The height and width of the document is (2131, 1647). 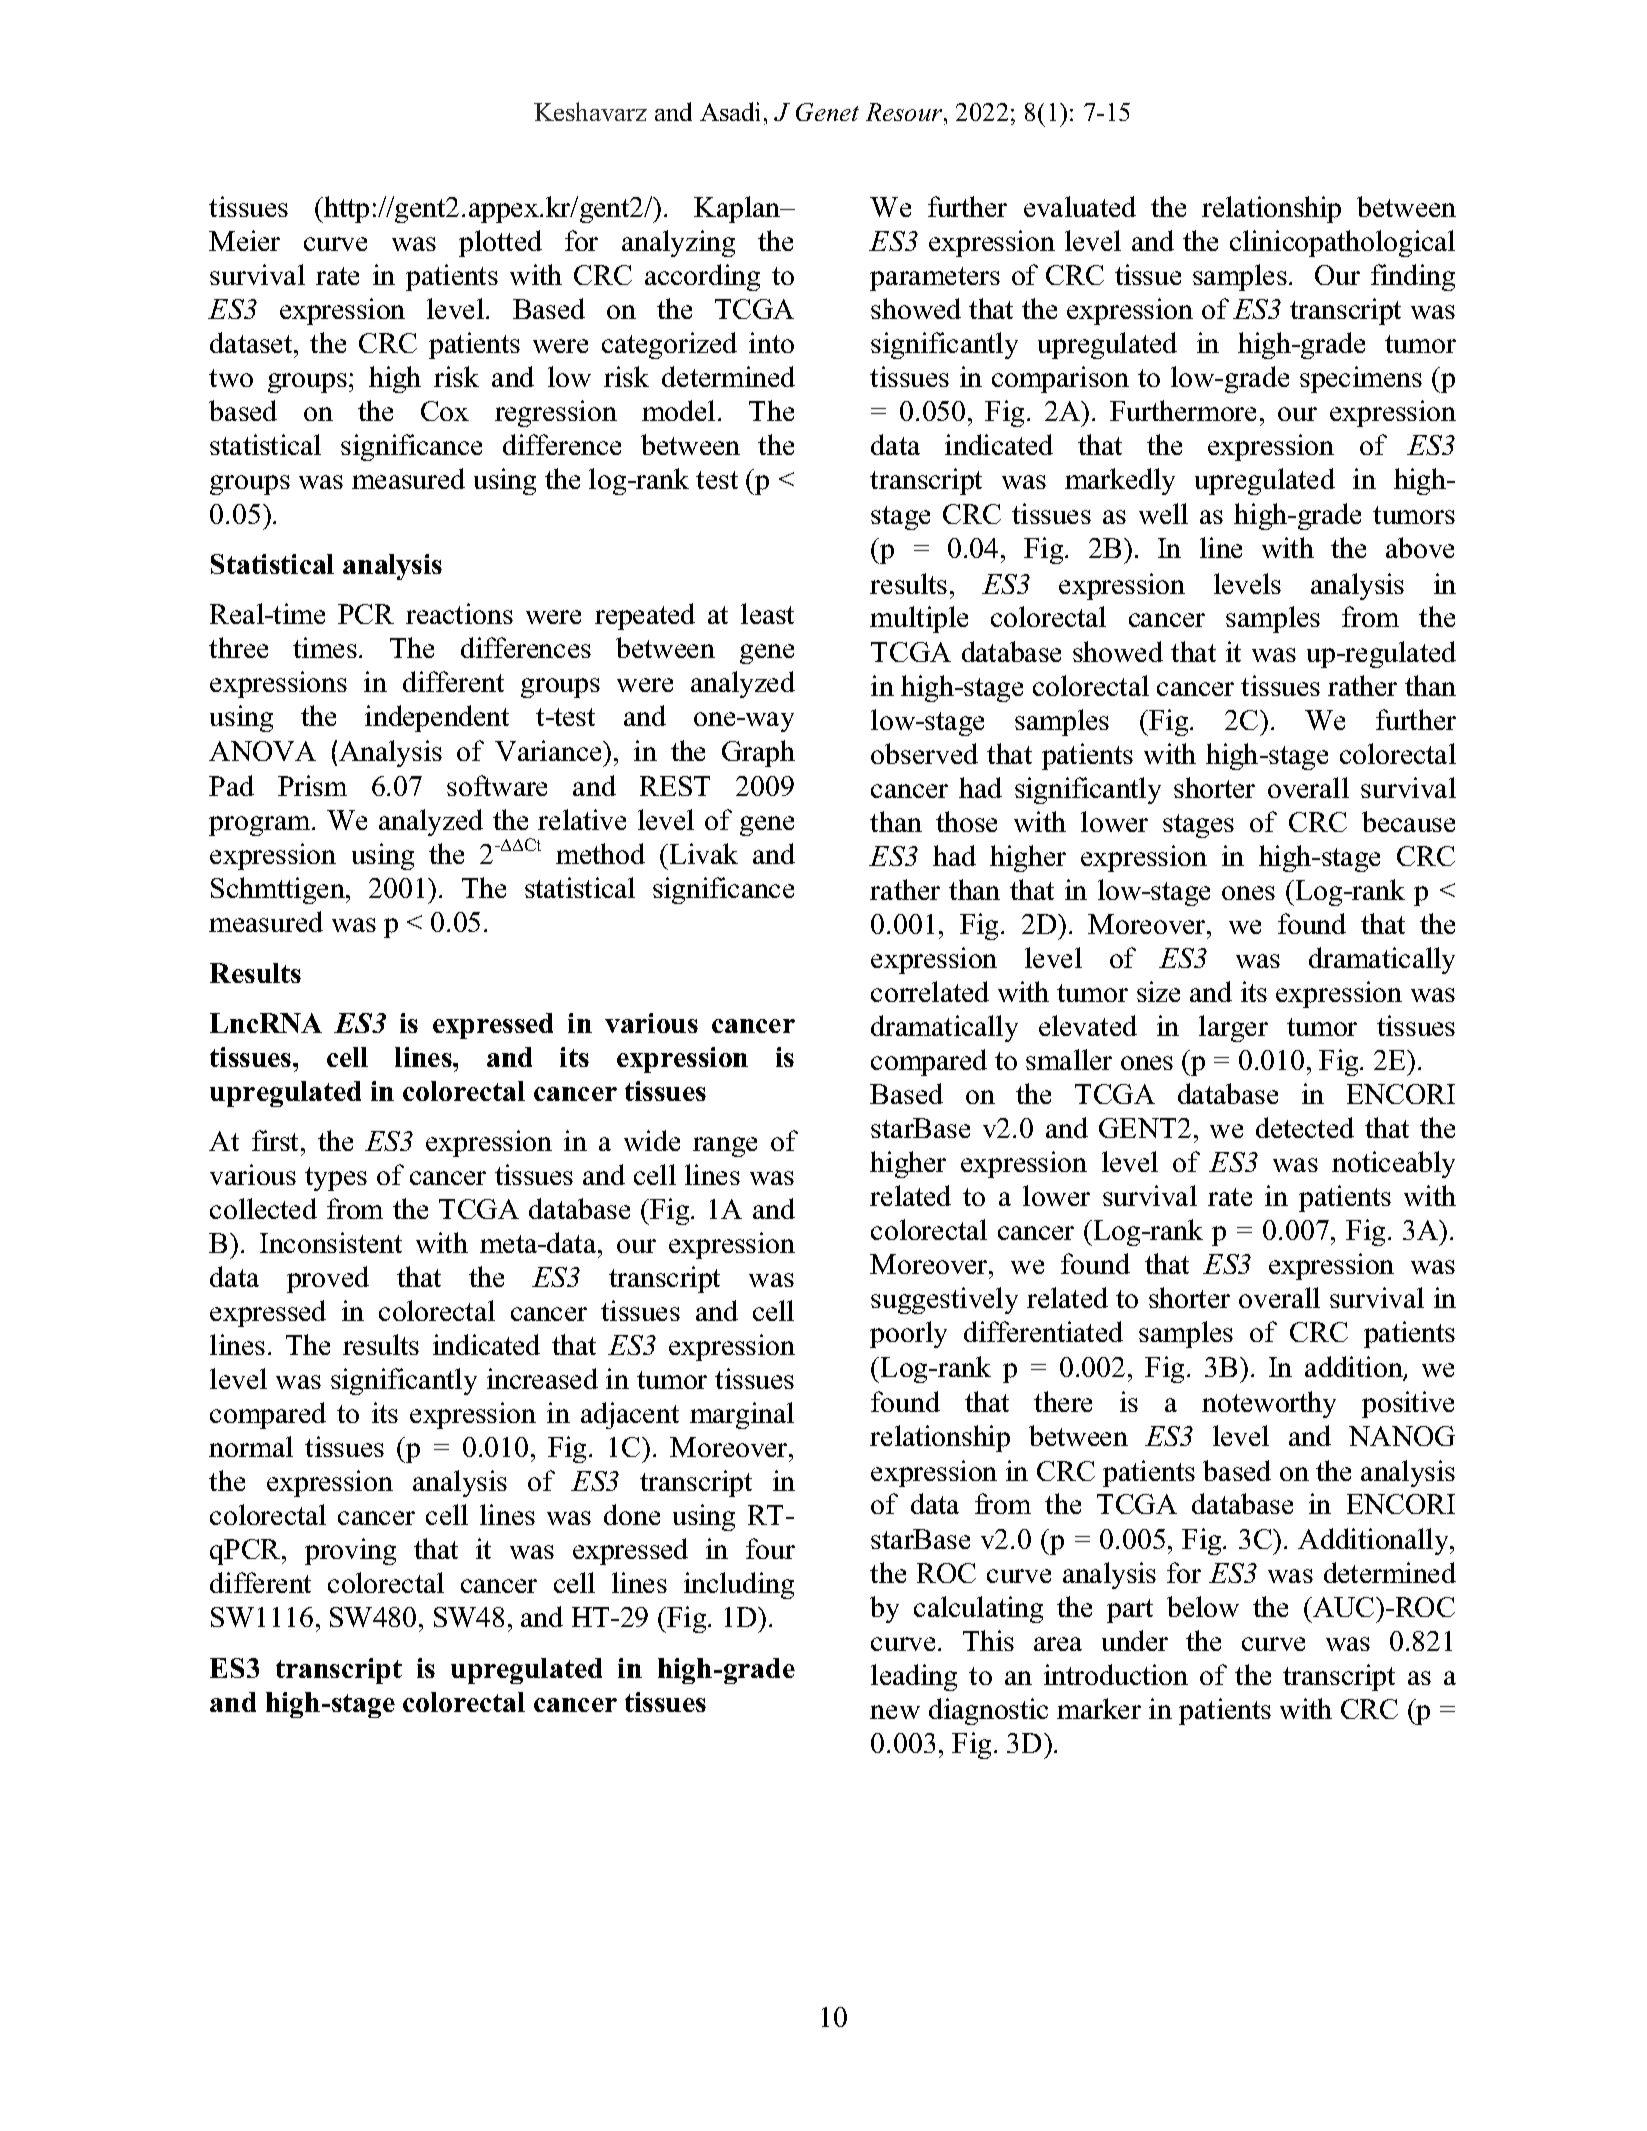 What do you see at coordinates (251, 1446) in the document?
I see `normal` at bounding box center [251, 1446].
